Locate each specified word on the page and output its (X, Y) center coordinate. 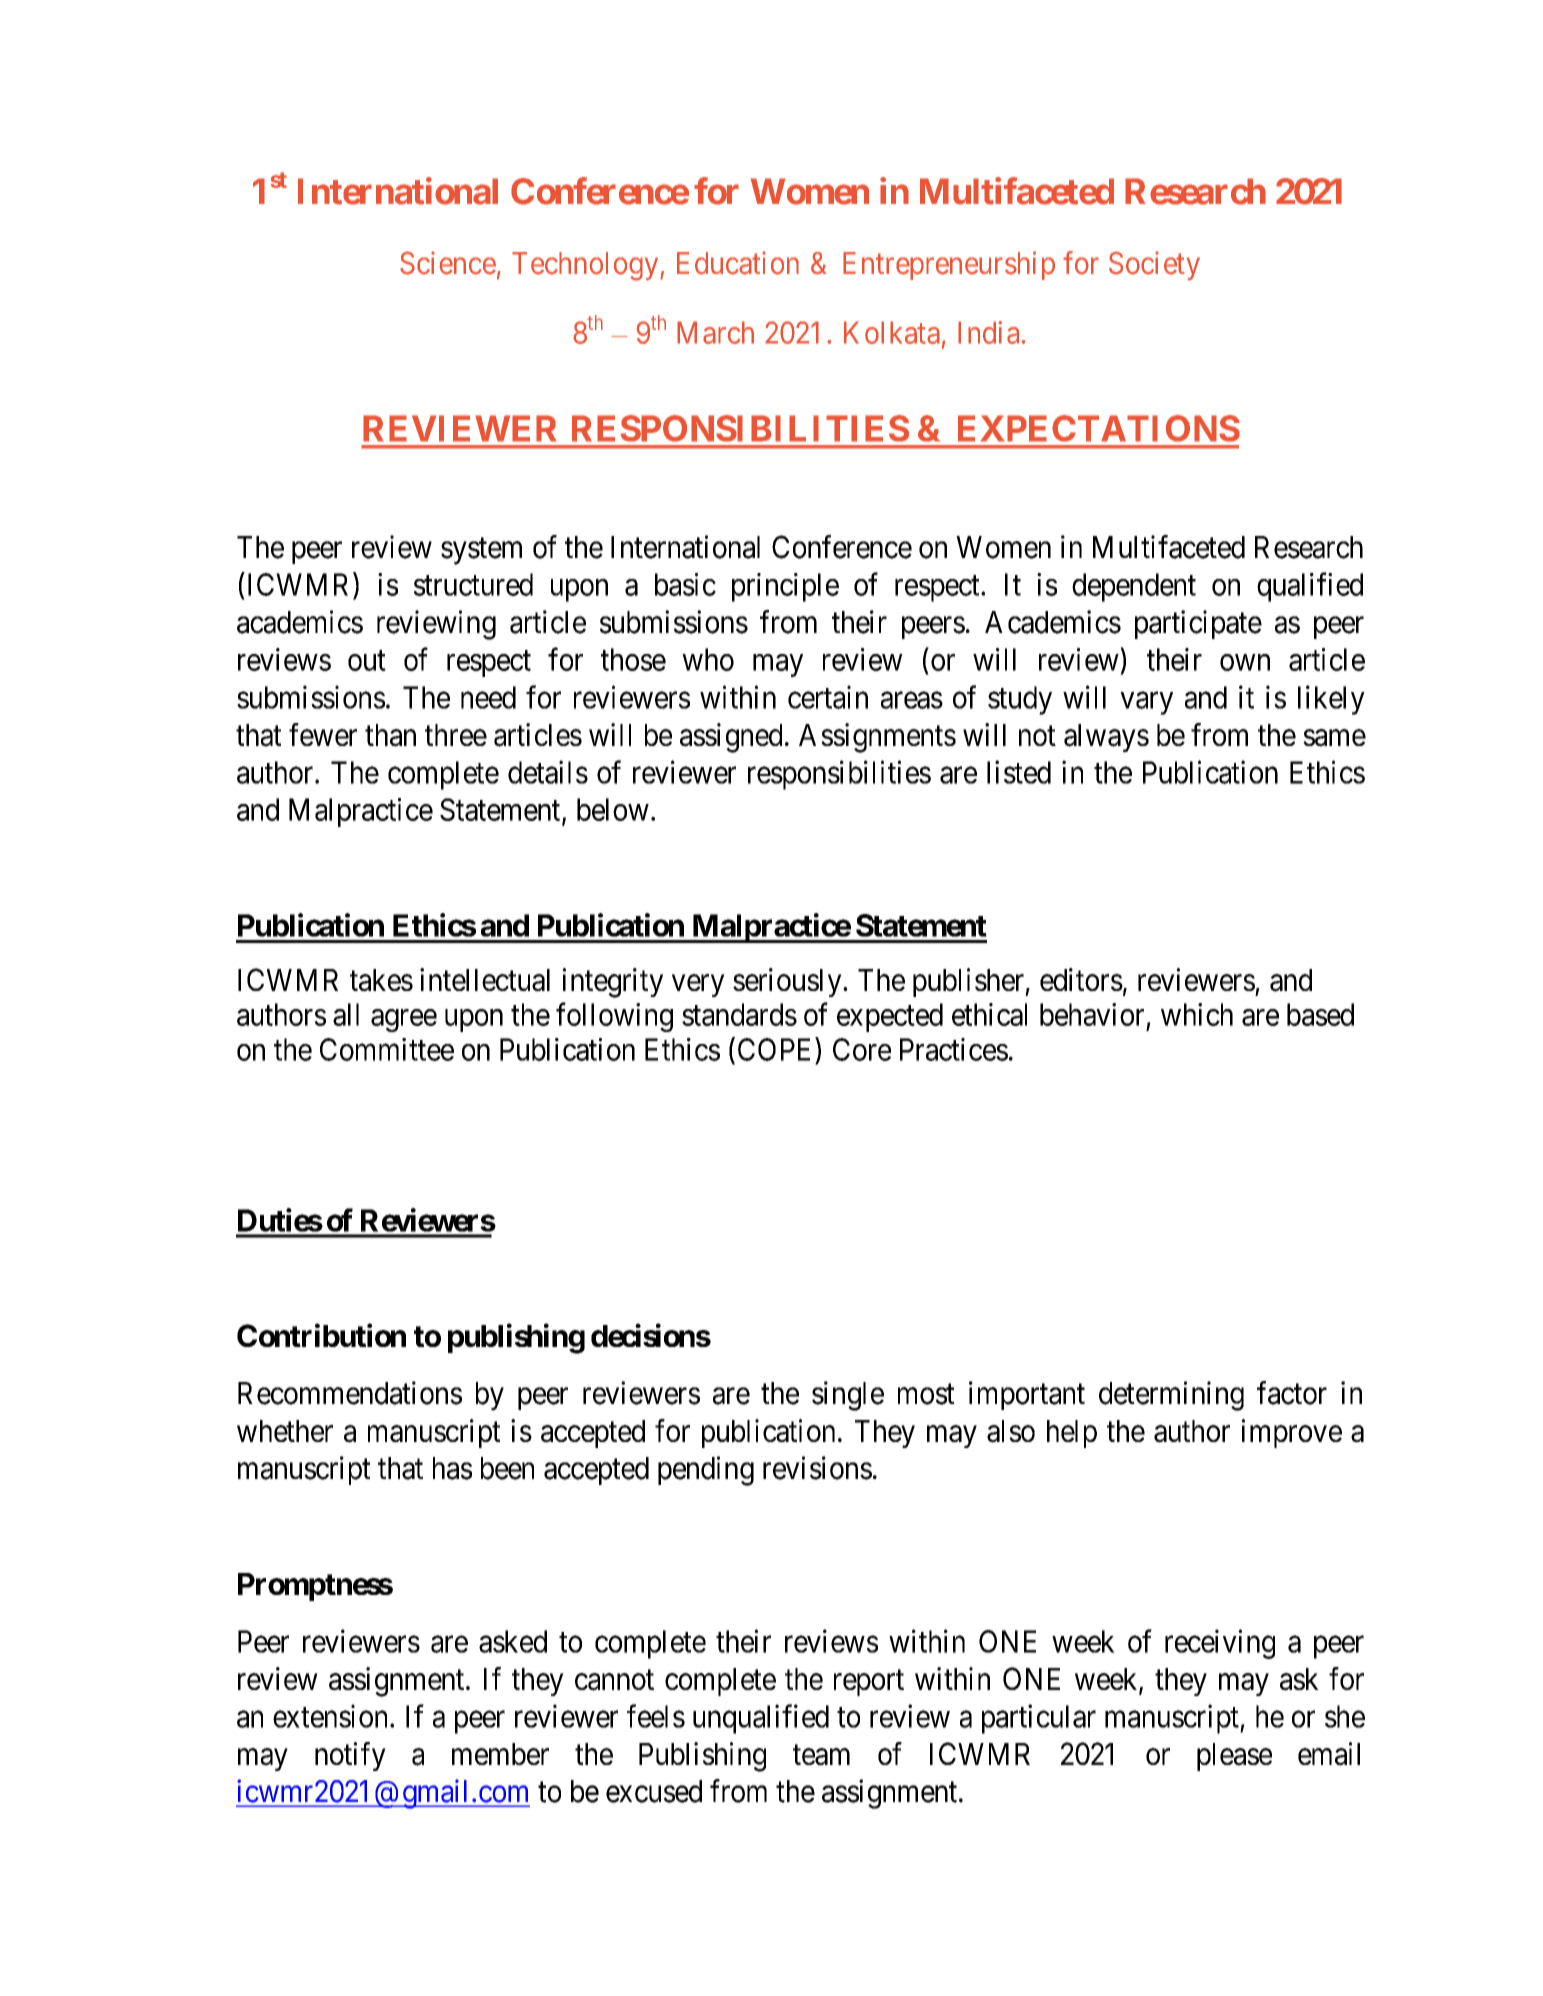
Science (448, 263)
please (1234, 1757)
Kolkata (892, 332)
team (821, 1755)
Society (1154, 266)
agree (404, 1020)
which (1197, 1014)
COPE (777, 1049)
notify (350, 1756)
